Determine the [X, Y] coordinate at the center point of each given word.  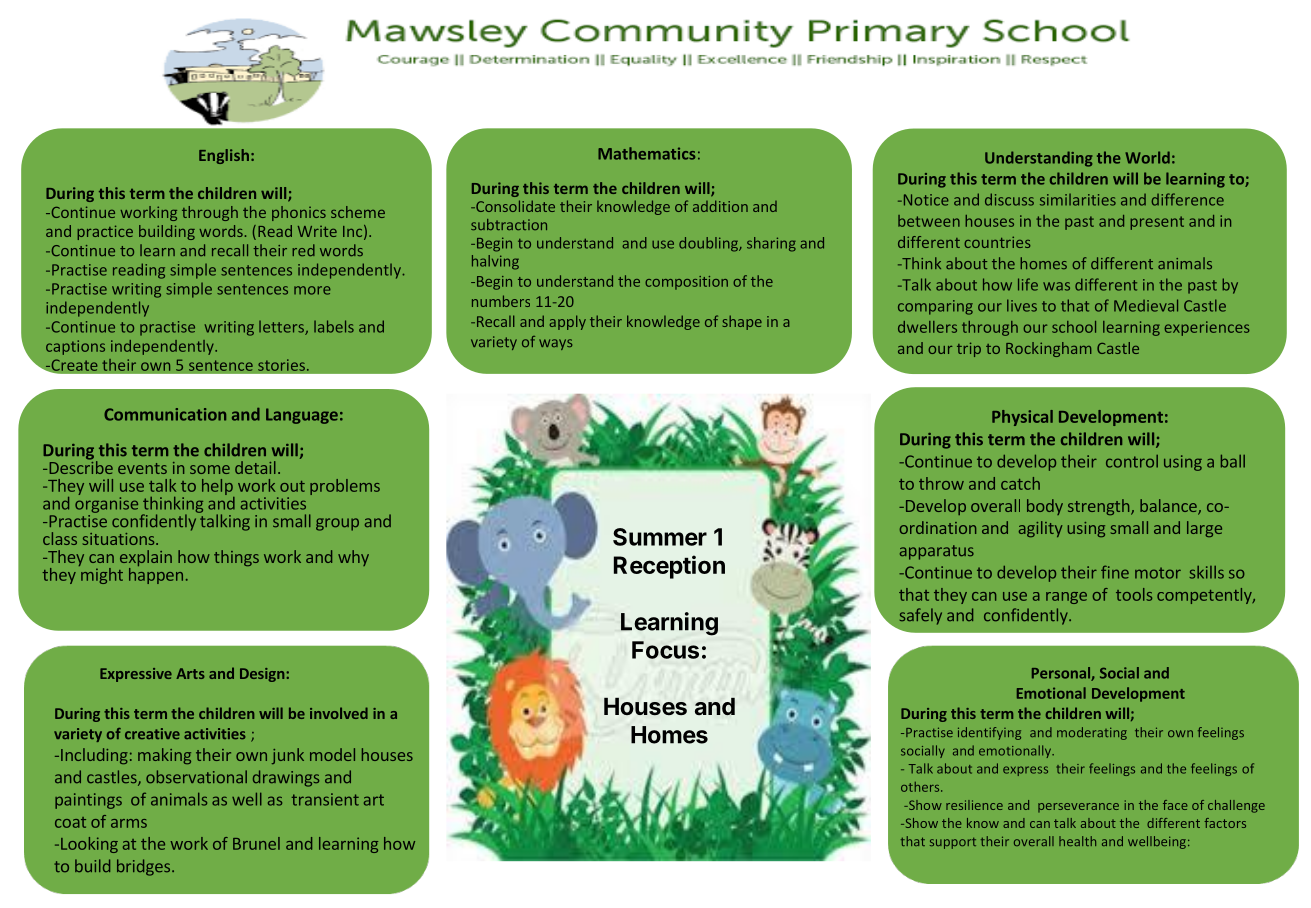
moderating [1092, 733]
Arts [190, 673]
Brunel [256, 843]
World [1147, 157]
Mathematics [646, 153]
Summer [660, 537]
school [1074, 327]
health [1077, 841]
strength [1100, 507]
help [218, 488]
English [224, 156]
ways [555, 344]
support [953, 843]
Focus [665, 650]
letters [282, 328]
